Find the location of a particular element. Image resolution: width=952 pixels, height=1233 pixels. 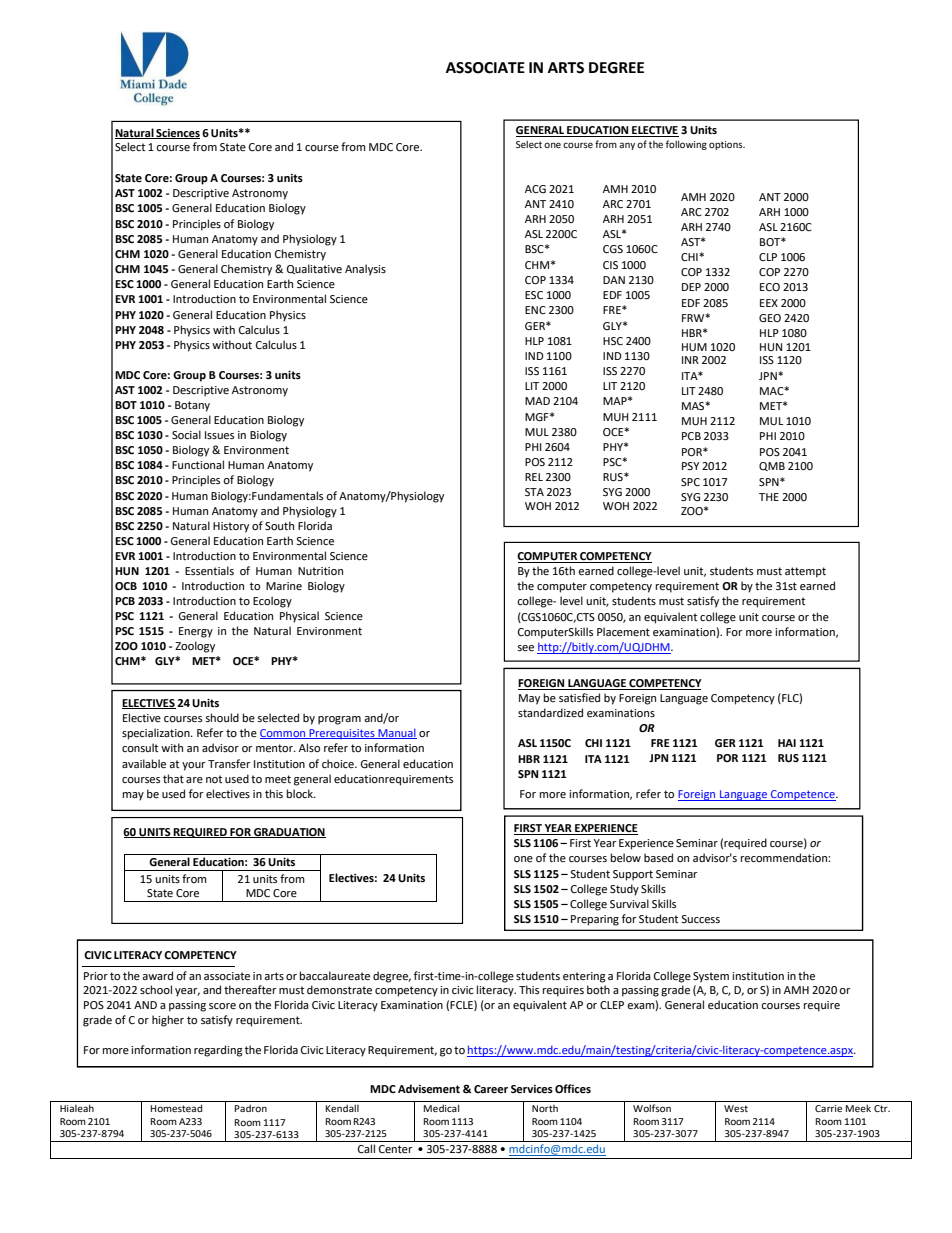

Career is located at coordinates (491, 1089).
